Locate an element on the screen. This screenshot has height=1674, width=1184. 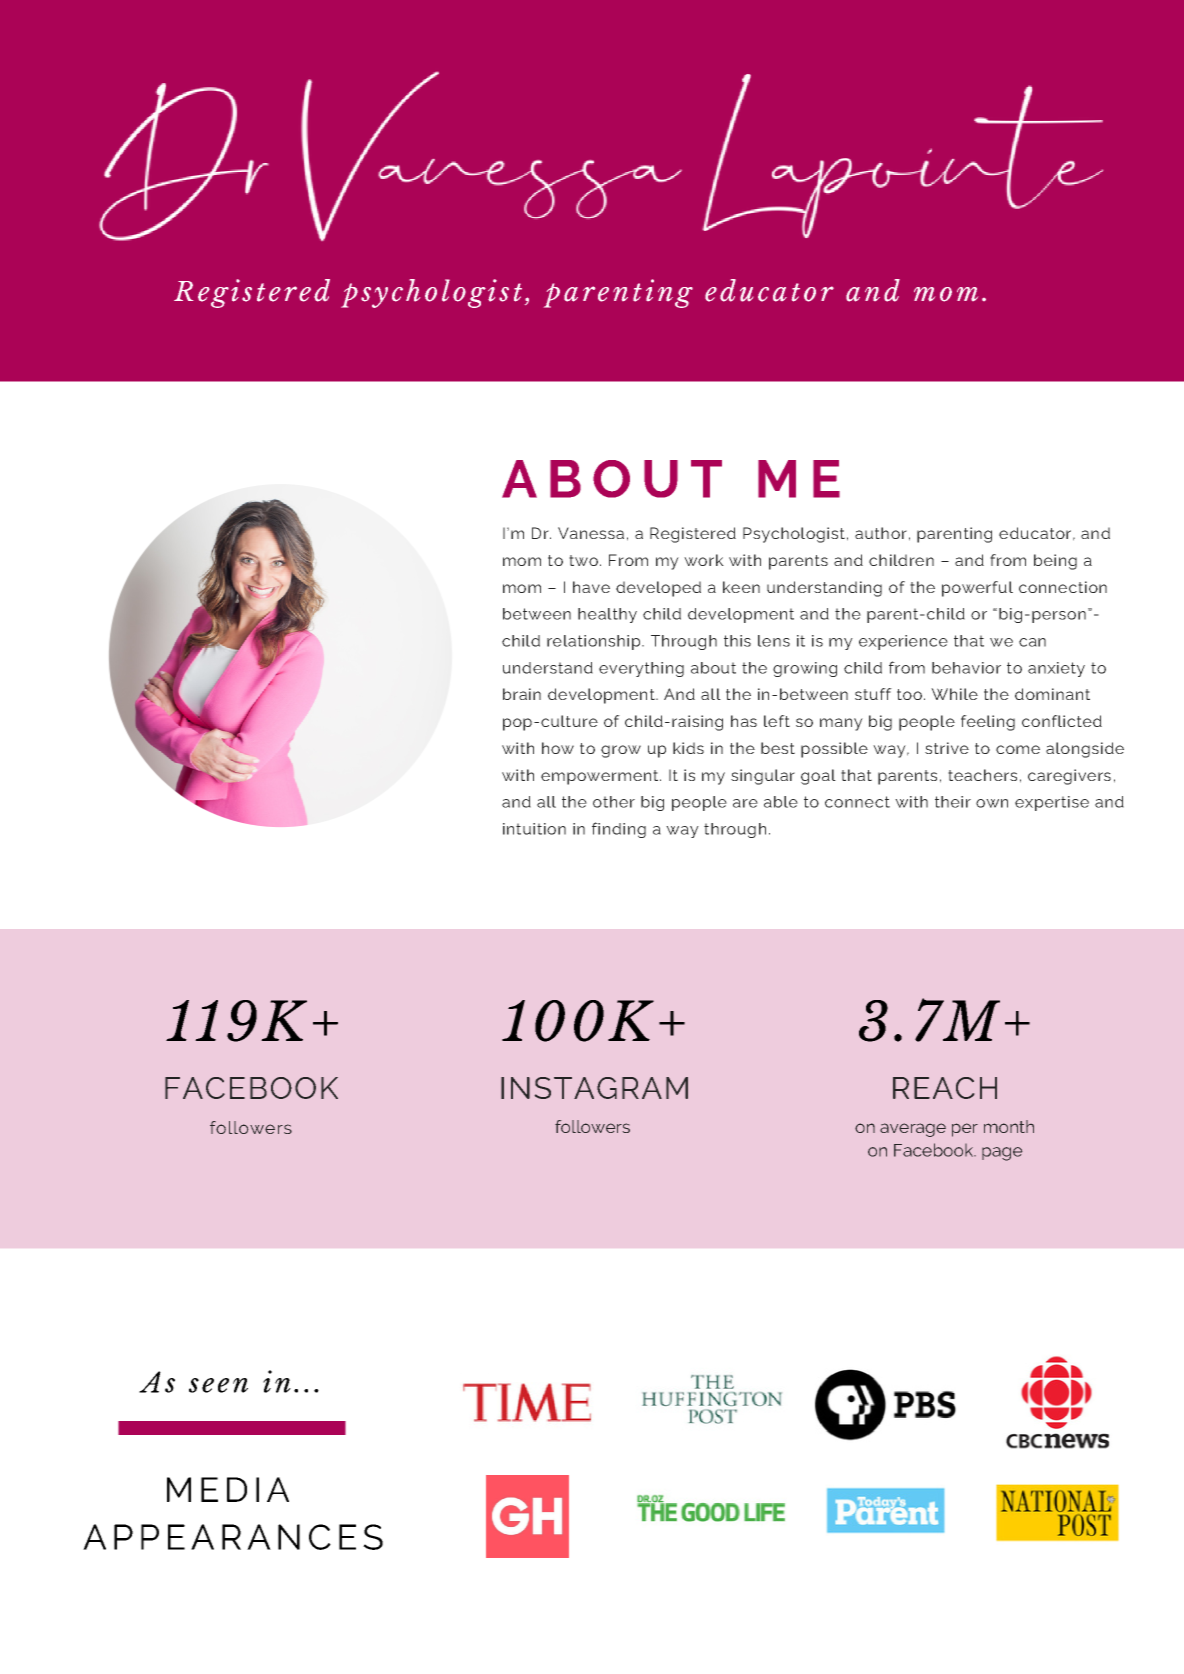
two is located at coordinates (583, 560).
